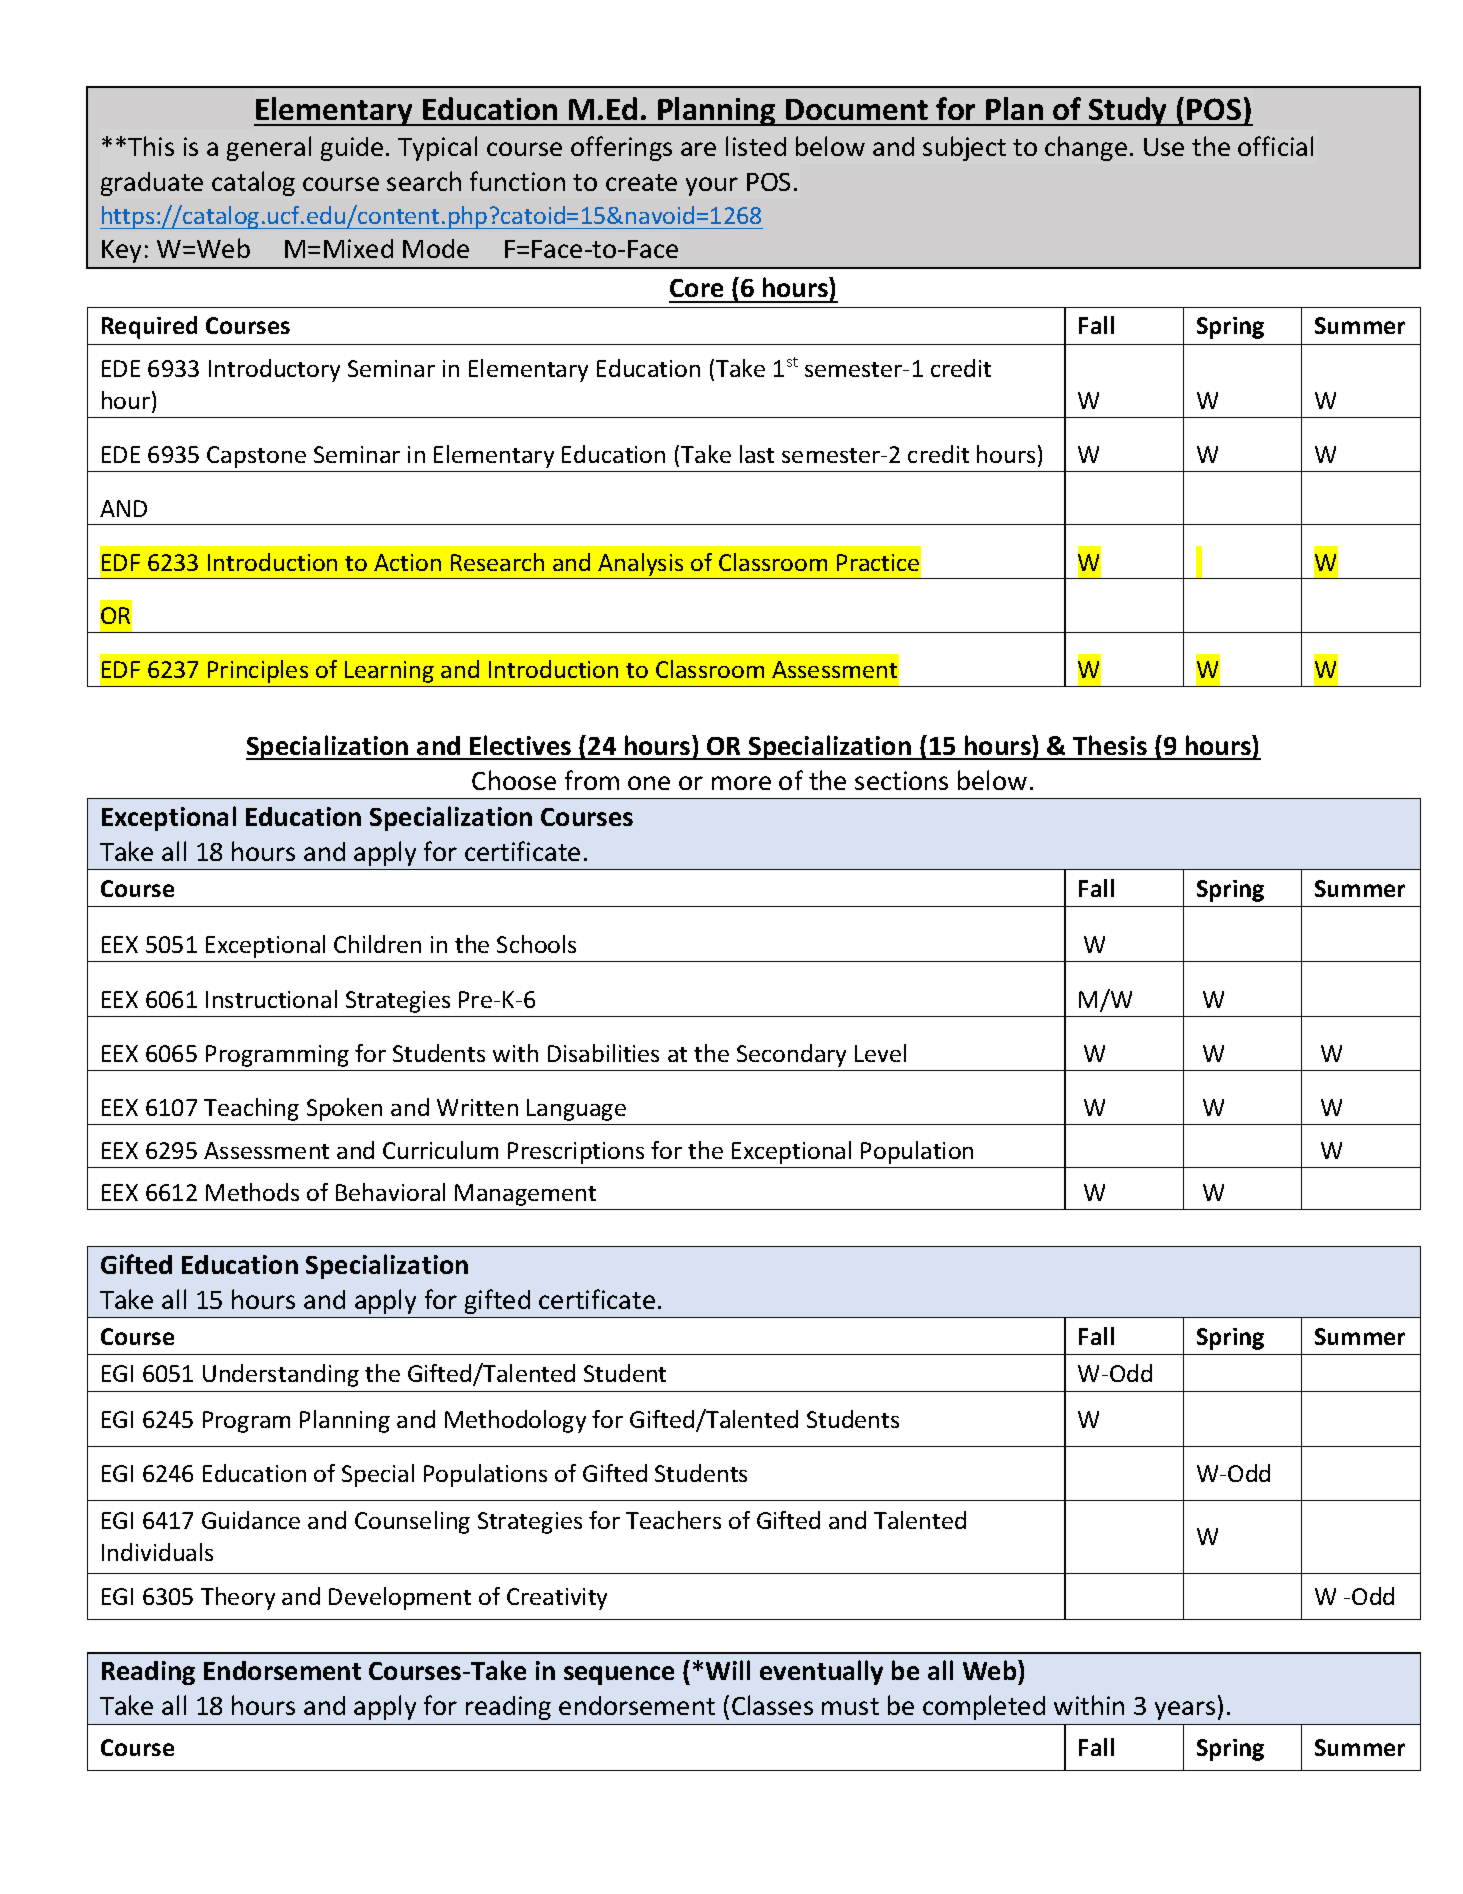  What do you see at coordinates (757, 454) in the page?
I see `last` at bounding box center [757, 454].
